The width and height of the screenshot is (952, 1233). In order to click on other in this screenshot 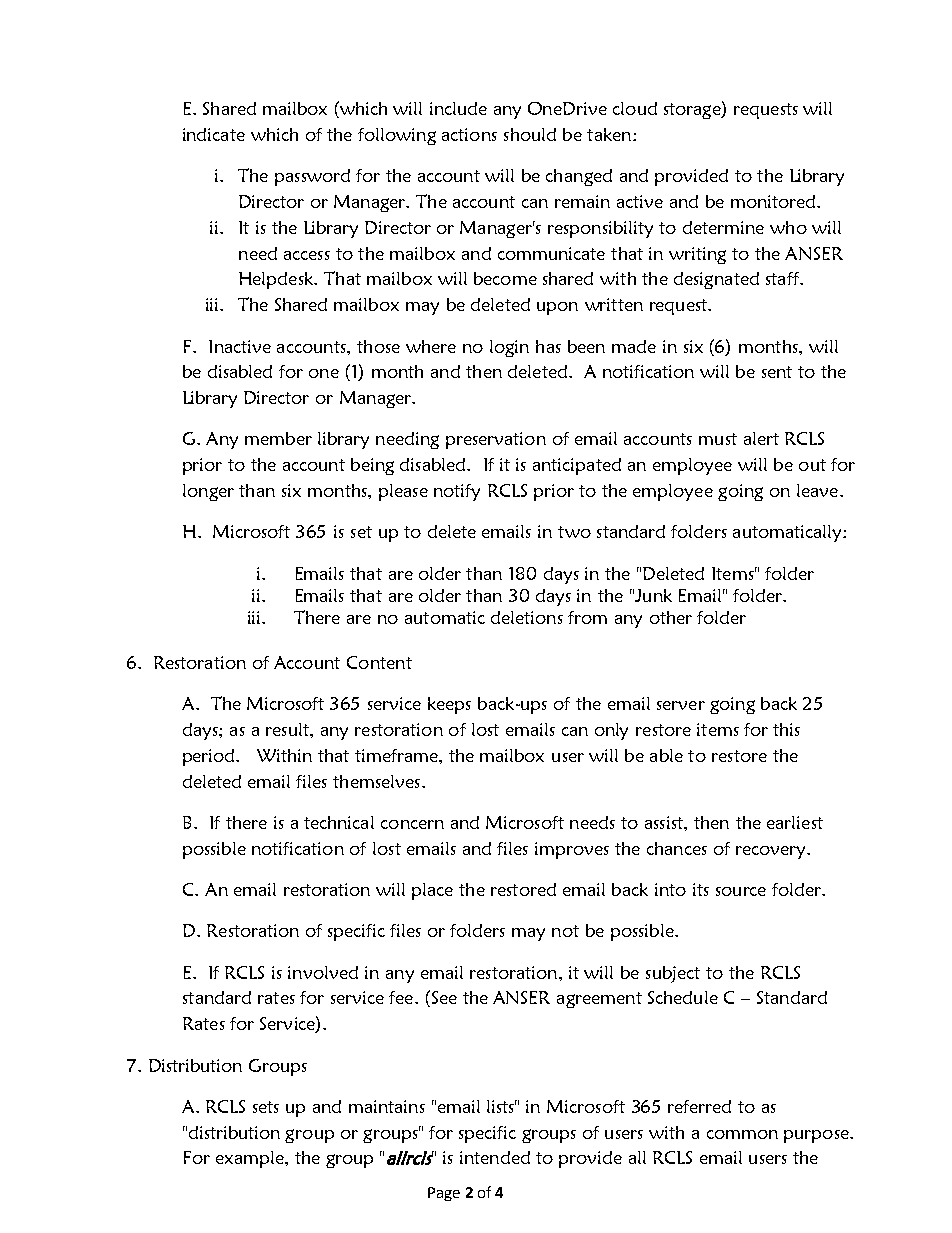, I will do `click(671, 617)`.
